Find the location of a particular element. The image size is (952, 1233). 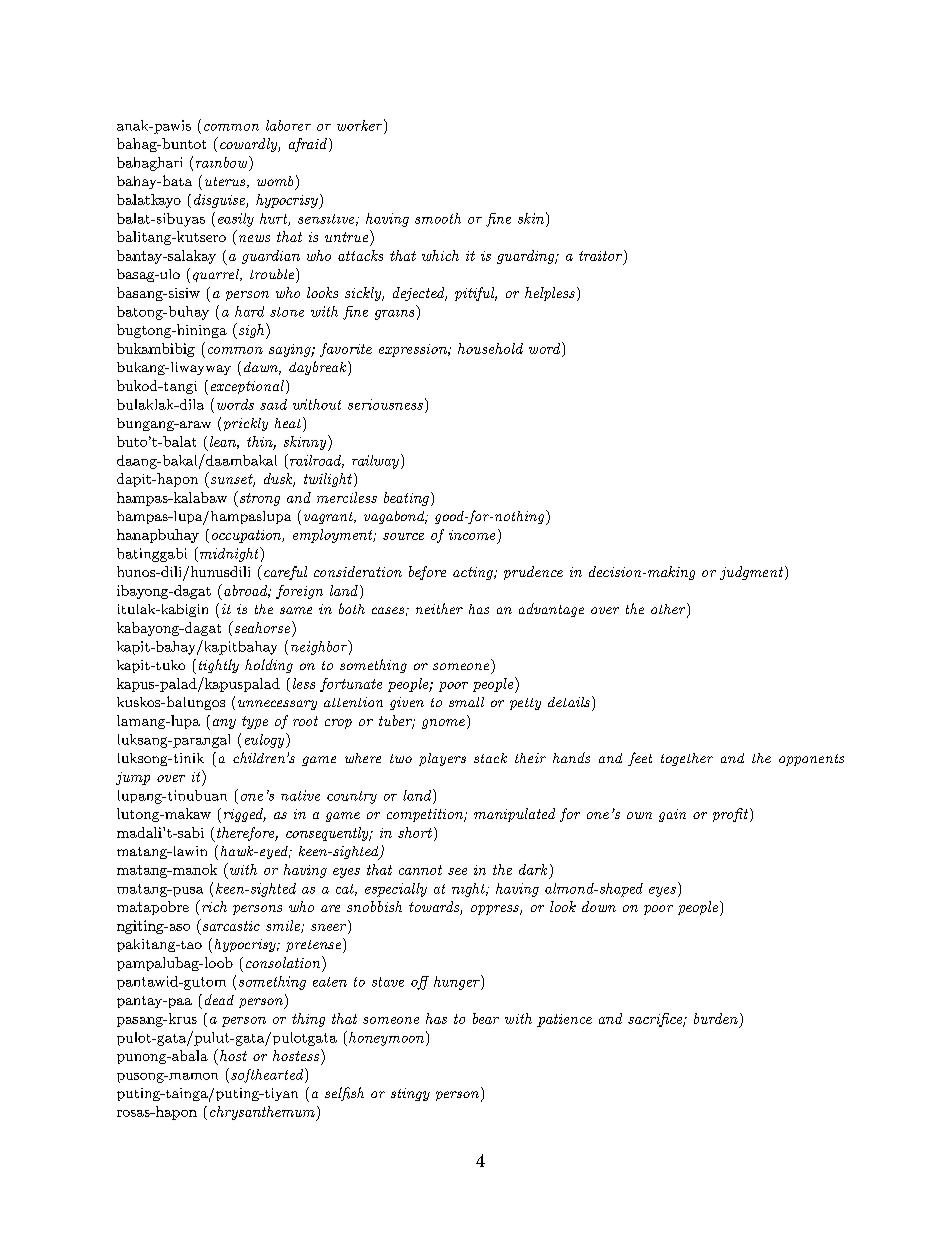

uterus is located at coordinates (226, 182).
